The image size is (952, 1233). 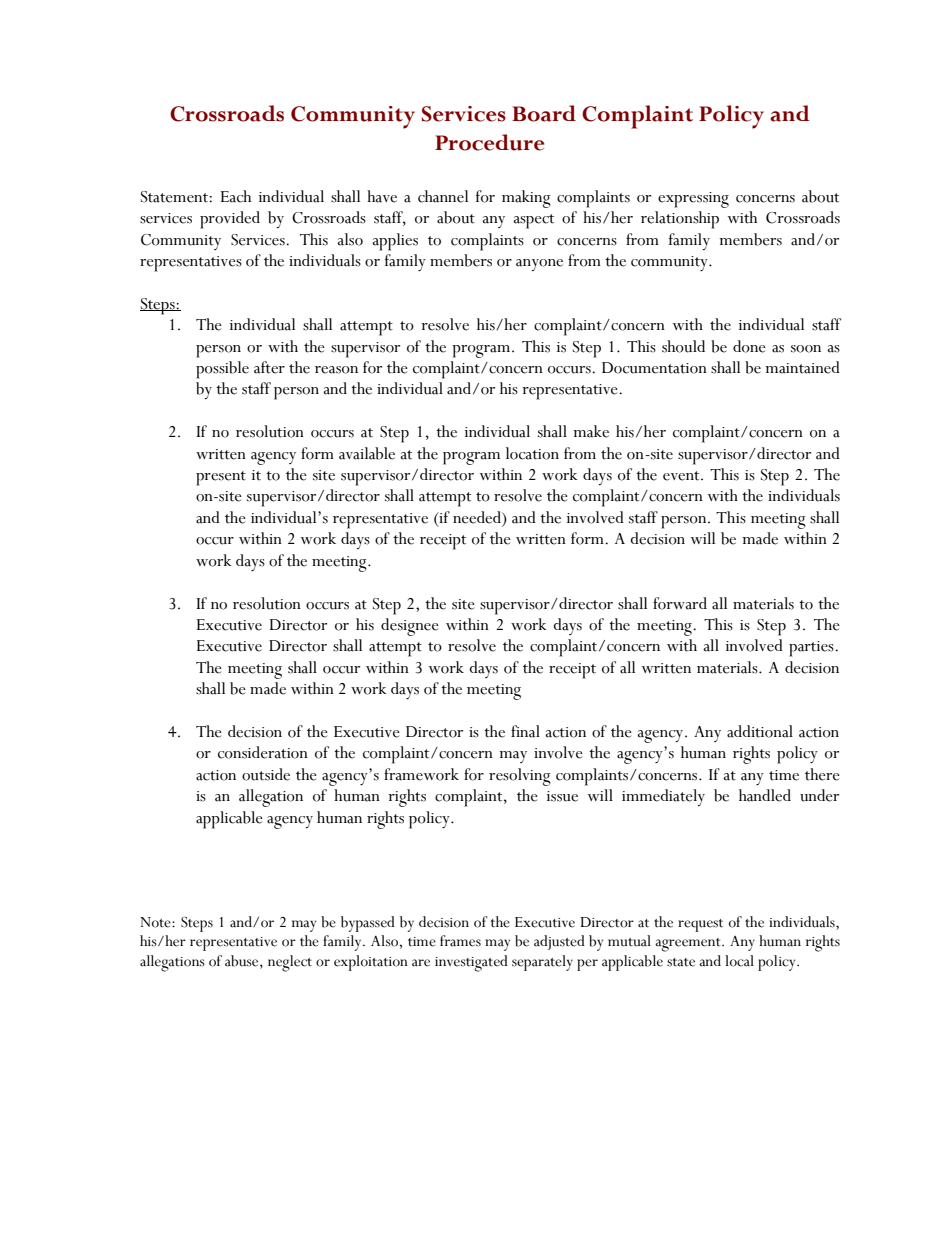 What do you see at coordinates (682, 476) in the page?
I see `event` at bounding box center [682, 476].
